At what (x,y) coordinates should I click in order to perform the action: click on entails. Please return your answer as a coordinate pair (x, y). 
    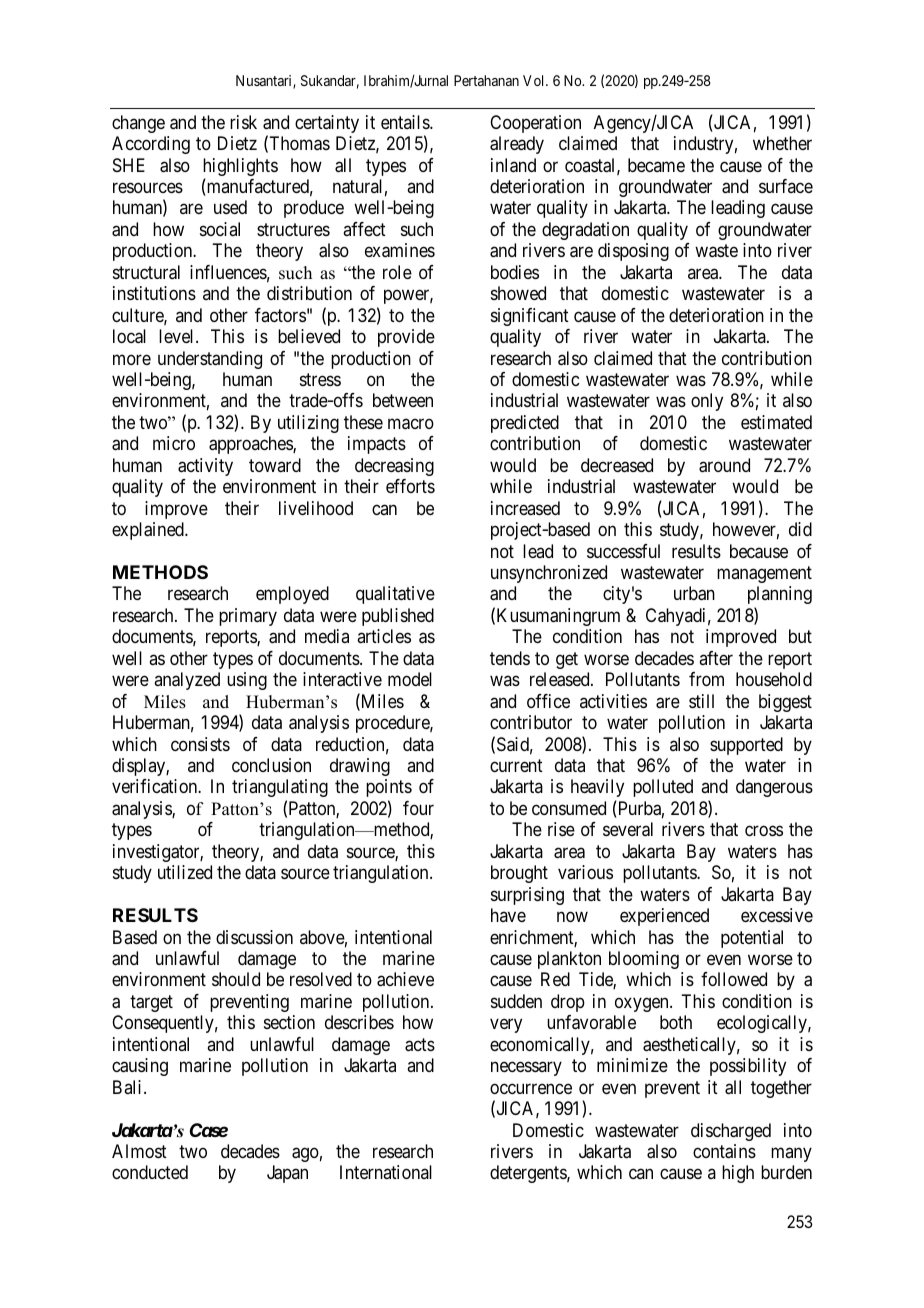
    Looking at the image, I should click on (406, 122).
